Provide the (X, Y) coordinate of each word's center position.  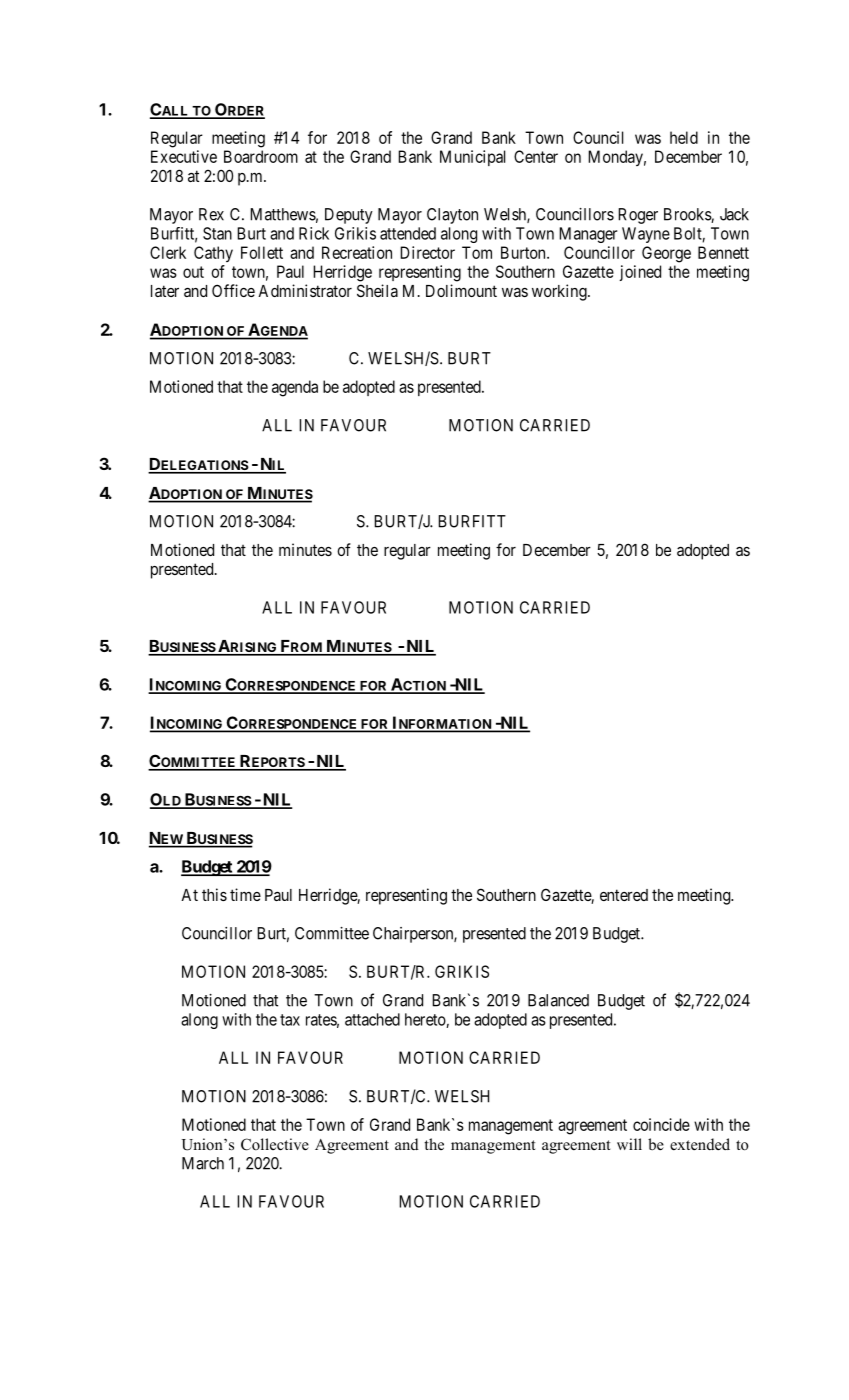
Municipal (472, 158)
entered (624, 895)
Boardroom (261, 156)
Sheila (377, 290)
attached (372, 1019)
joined (640, 273)
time (245, 894)
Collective (275, 1144)
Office (233, 290)
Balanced (558, 1000)
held (684, 137)
